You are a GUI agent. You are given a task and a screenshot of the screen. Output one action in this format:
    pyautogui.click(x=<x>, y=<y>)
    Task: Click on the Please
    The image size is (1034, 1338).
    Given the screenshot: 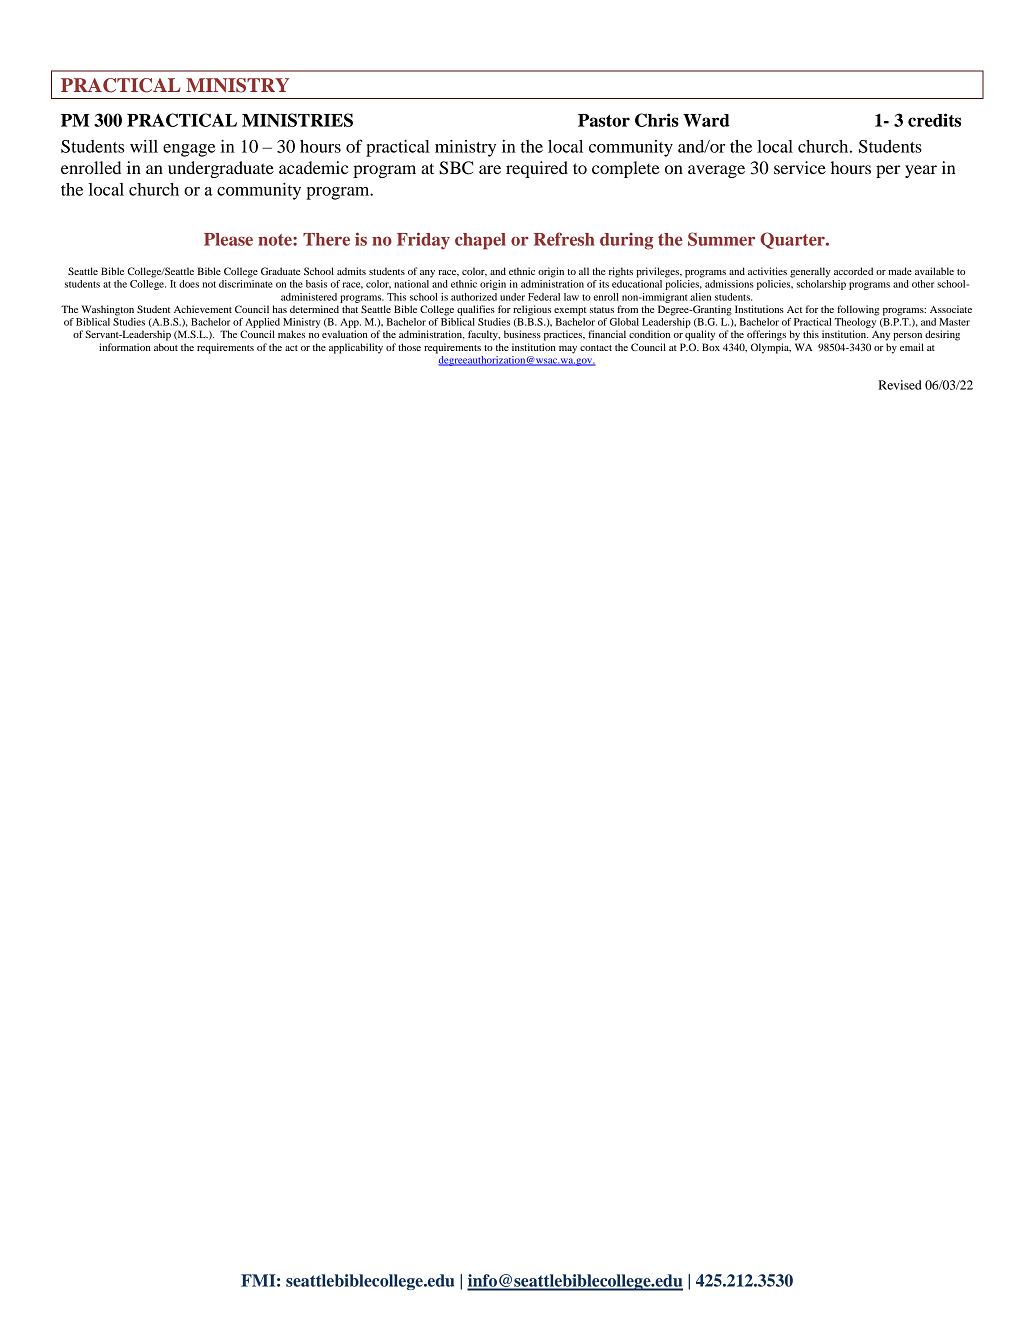 What is the action you would take?
    pyautogui.click(x=228, y=239)
